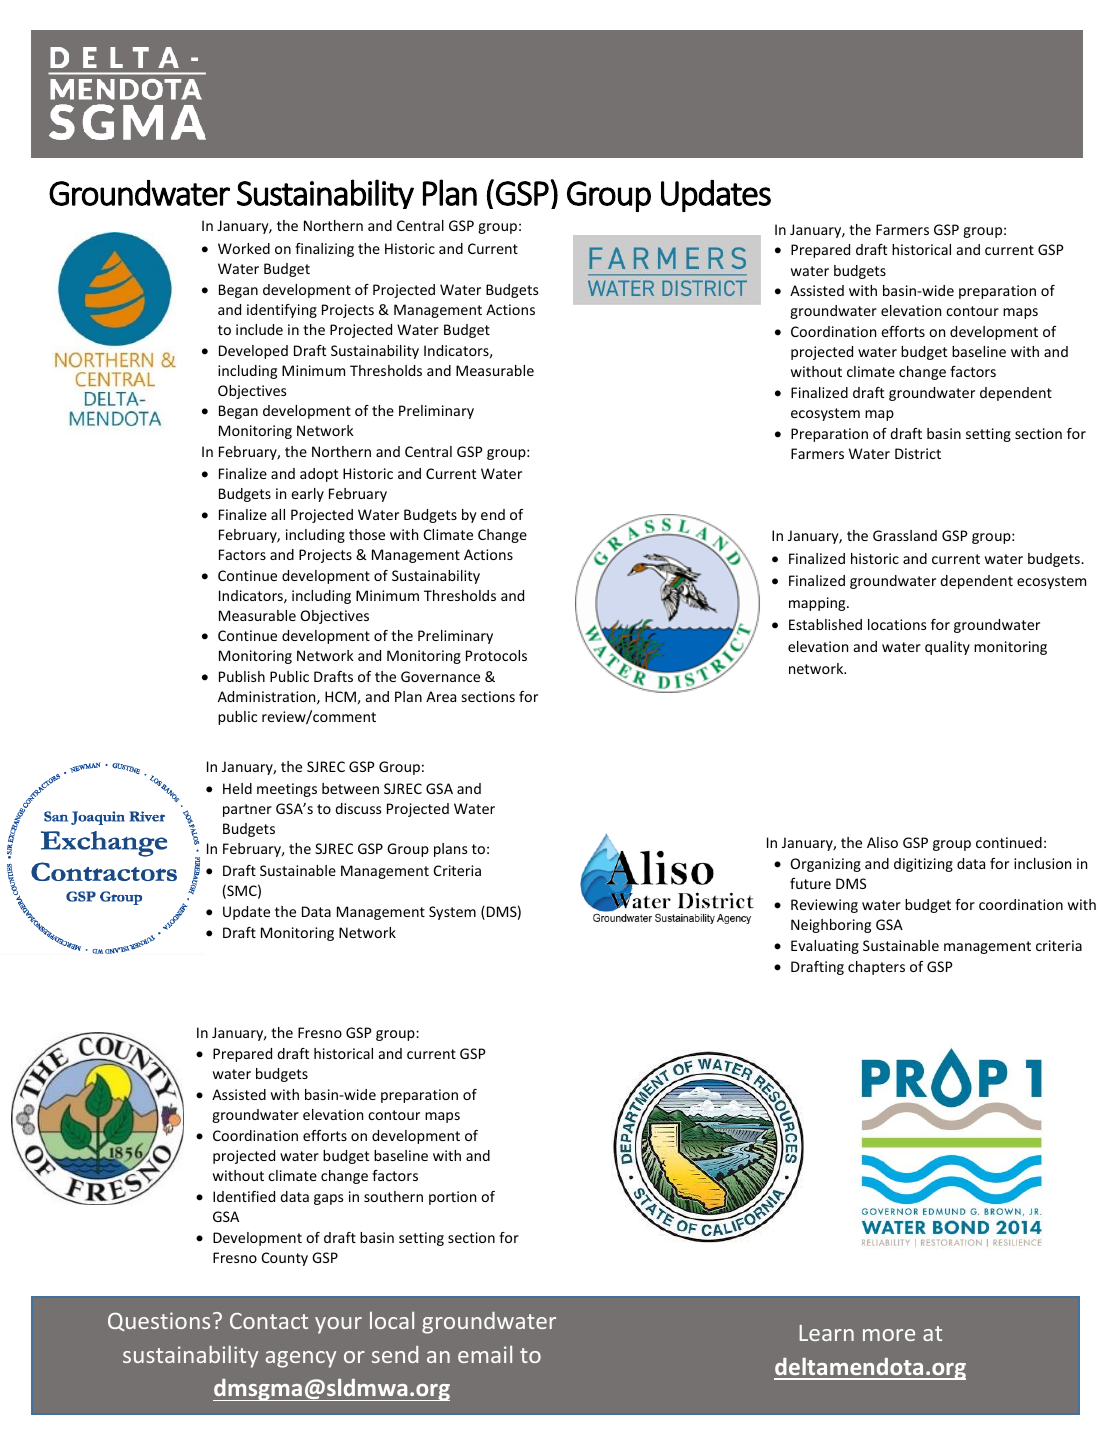 This screenshot has width=1114, height=1441. What do you see at coordinates (282, 311) in the screenshot?
I see `identifying` at bounding box center [282, 311].
